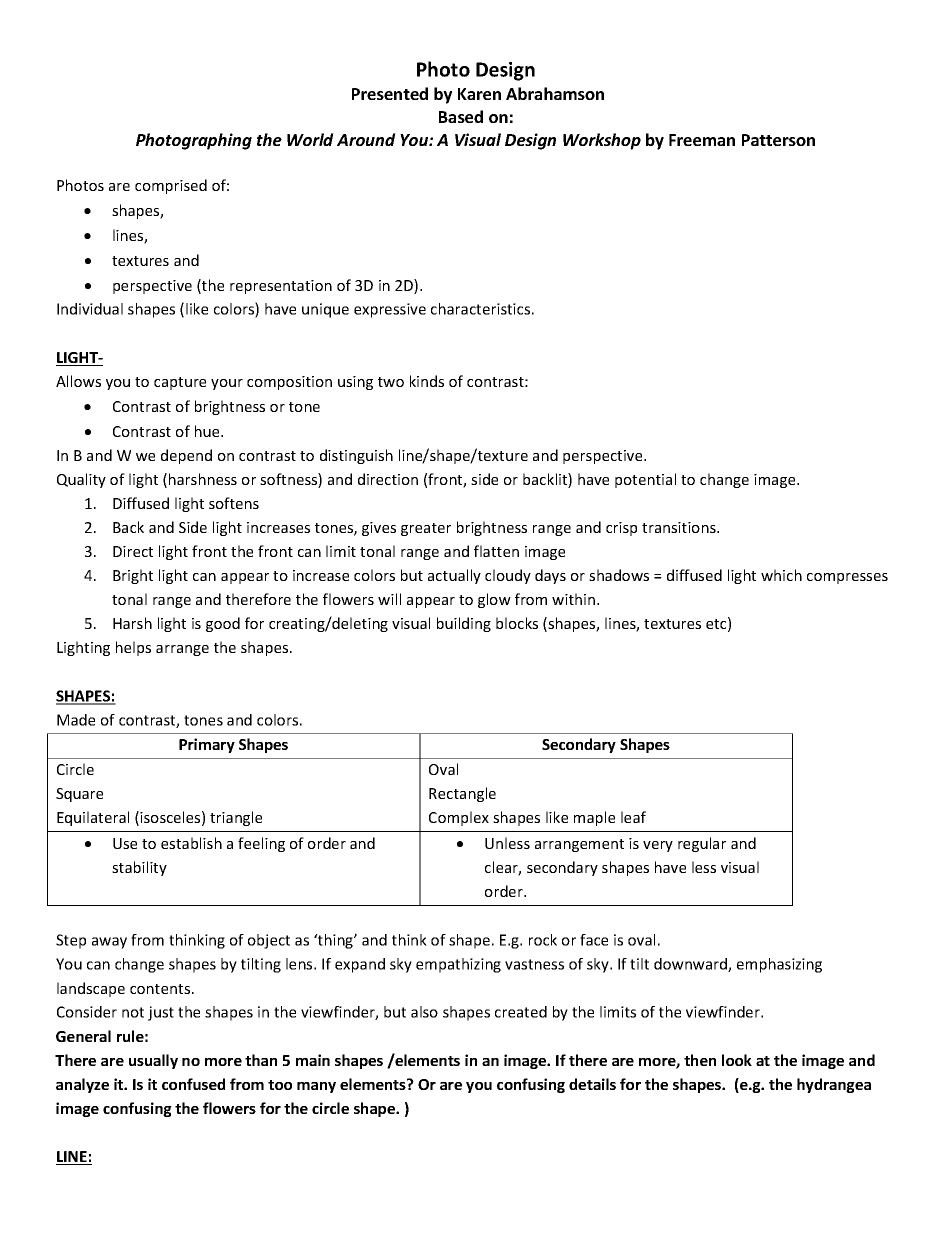 The width and height of the screenshot is (952, 1233). I want to click on kinds, so click(427, 381).
